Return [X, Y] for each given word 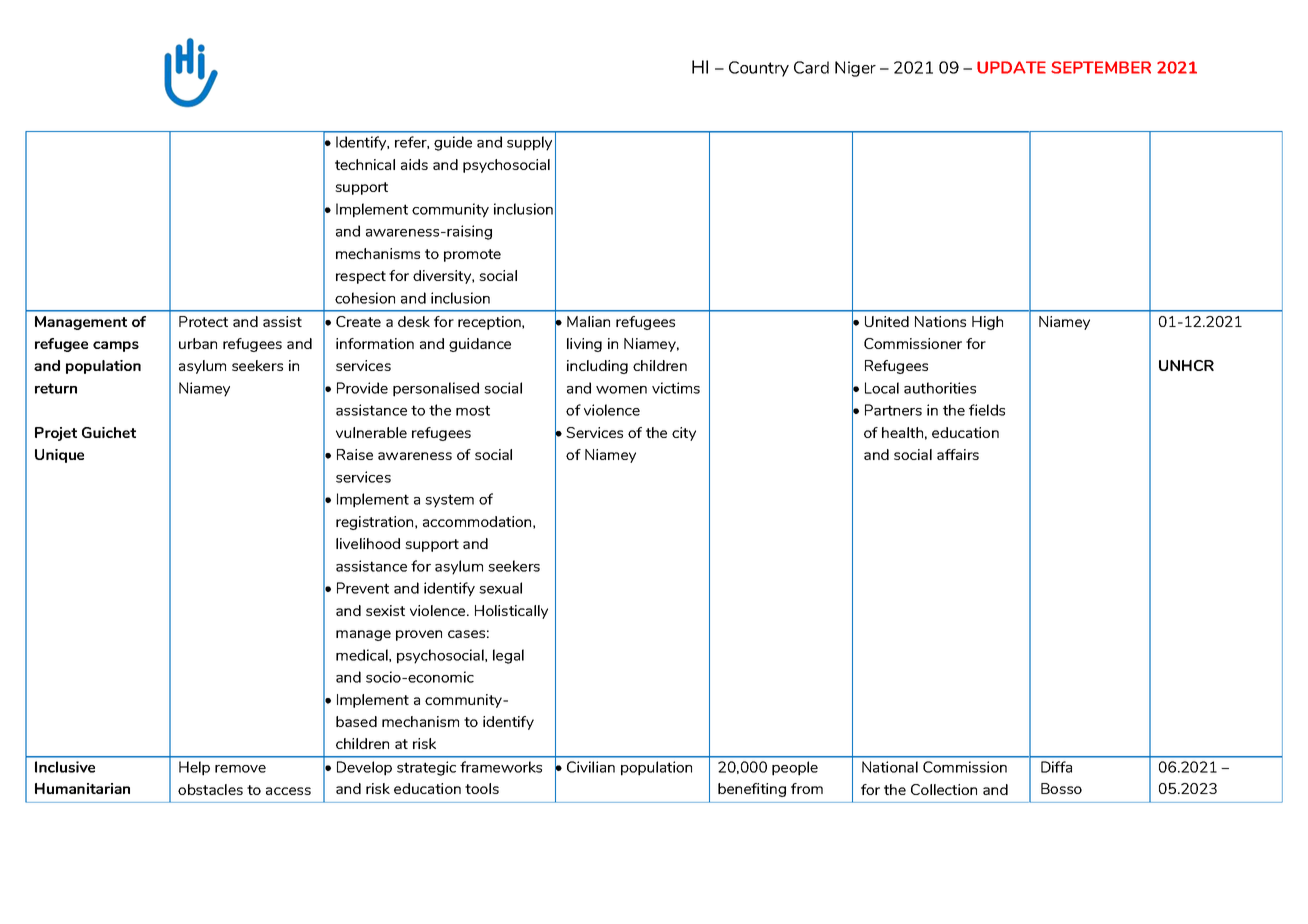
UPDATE [1011, 67]
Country [759, 69]
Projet [56, 434]
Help [194, 768]
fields [987, 410]
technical [365, 164]
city [684, 434]
